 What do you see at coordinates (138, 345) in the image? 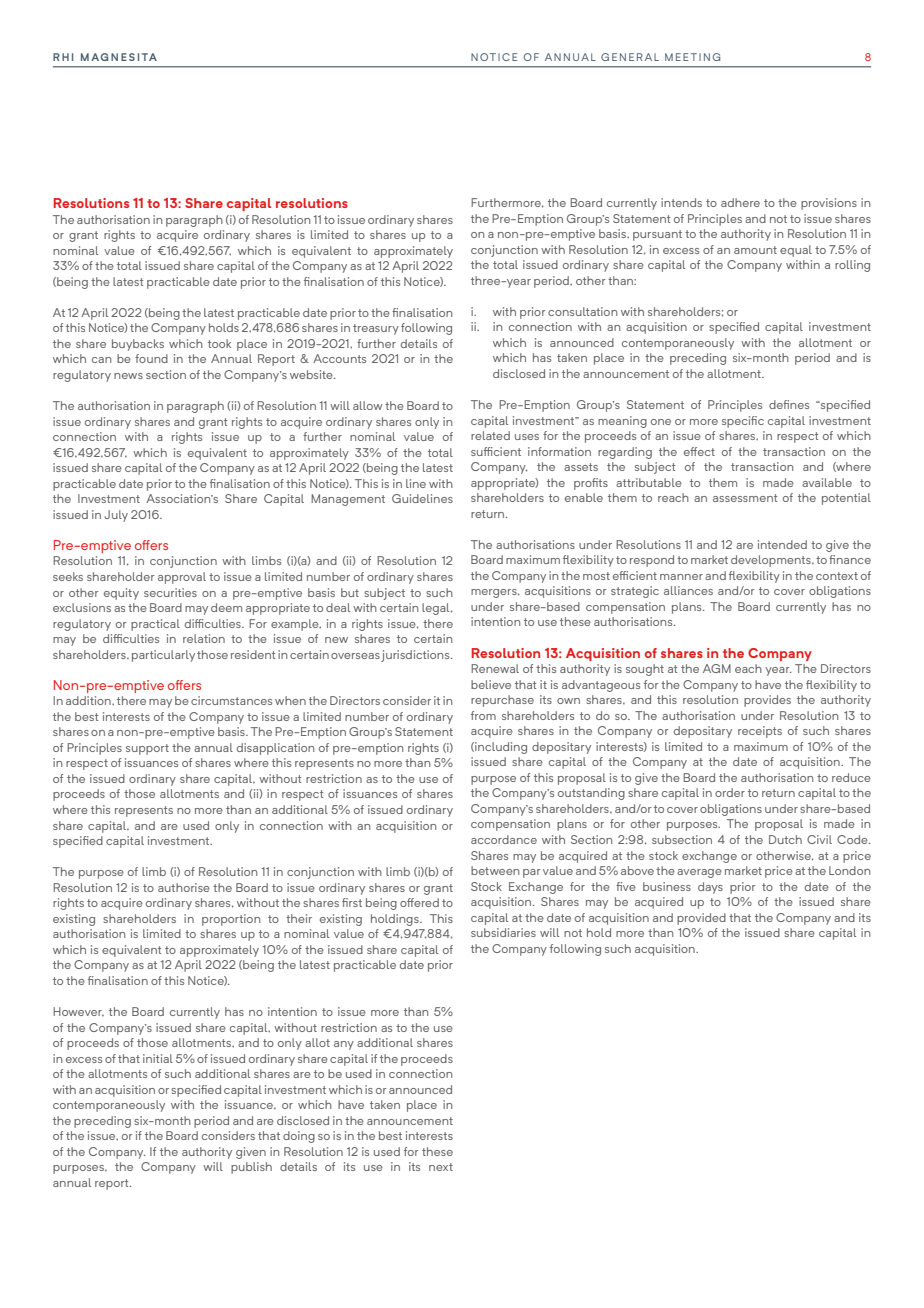
I see `buybacks` at bounding box center [138, 345].
